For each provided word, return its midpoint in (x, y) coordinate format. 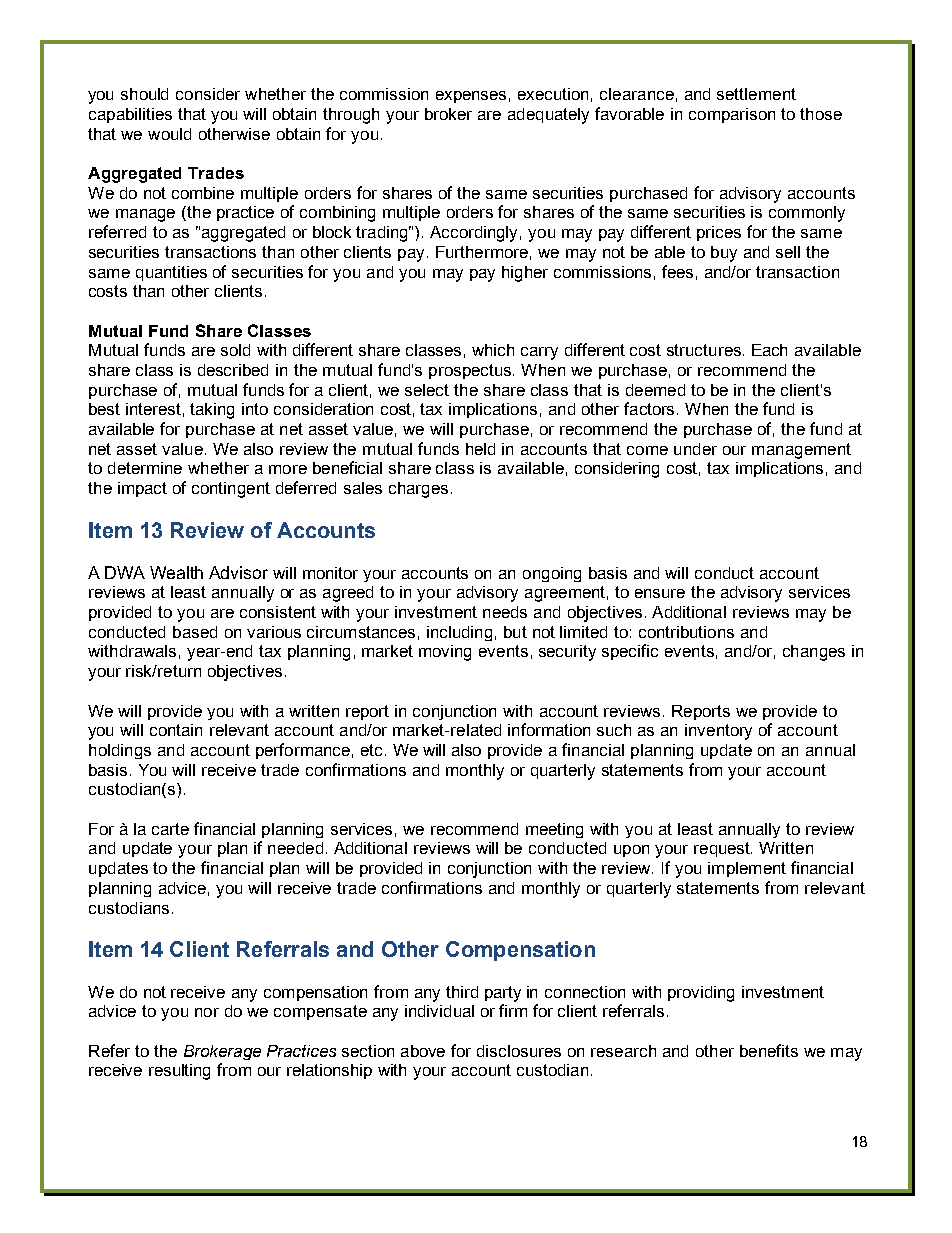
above (423, 1051)
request (723, 849)
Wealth (176, 572)
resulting (179, 1072)
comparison (732, 115)
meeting (554, 830)
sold (235, 350)
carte (170, 829)
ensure (660, 593)
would (169, 134)
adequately (548, 116)
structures (704, 350)
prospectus (471, 371)
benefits (769, 1050)
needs (505, 612)
